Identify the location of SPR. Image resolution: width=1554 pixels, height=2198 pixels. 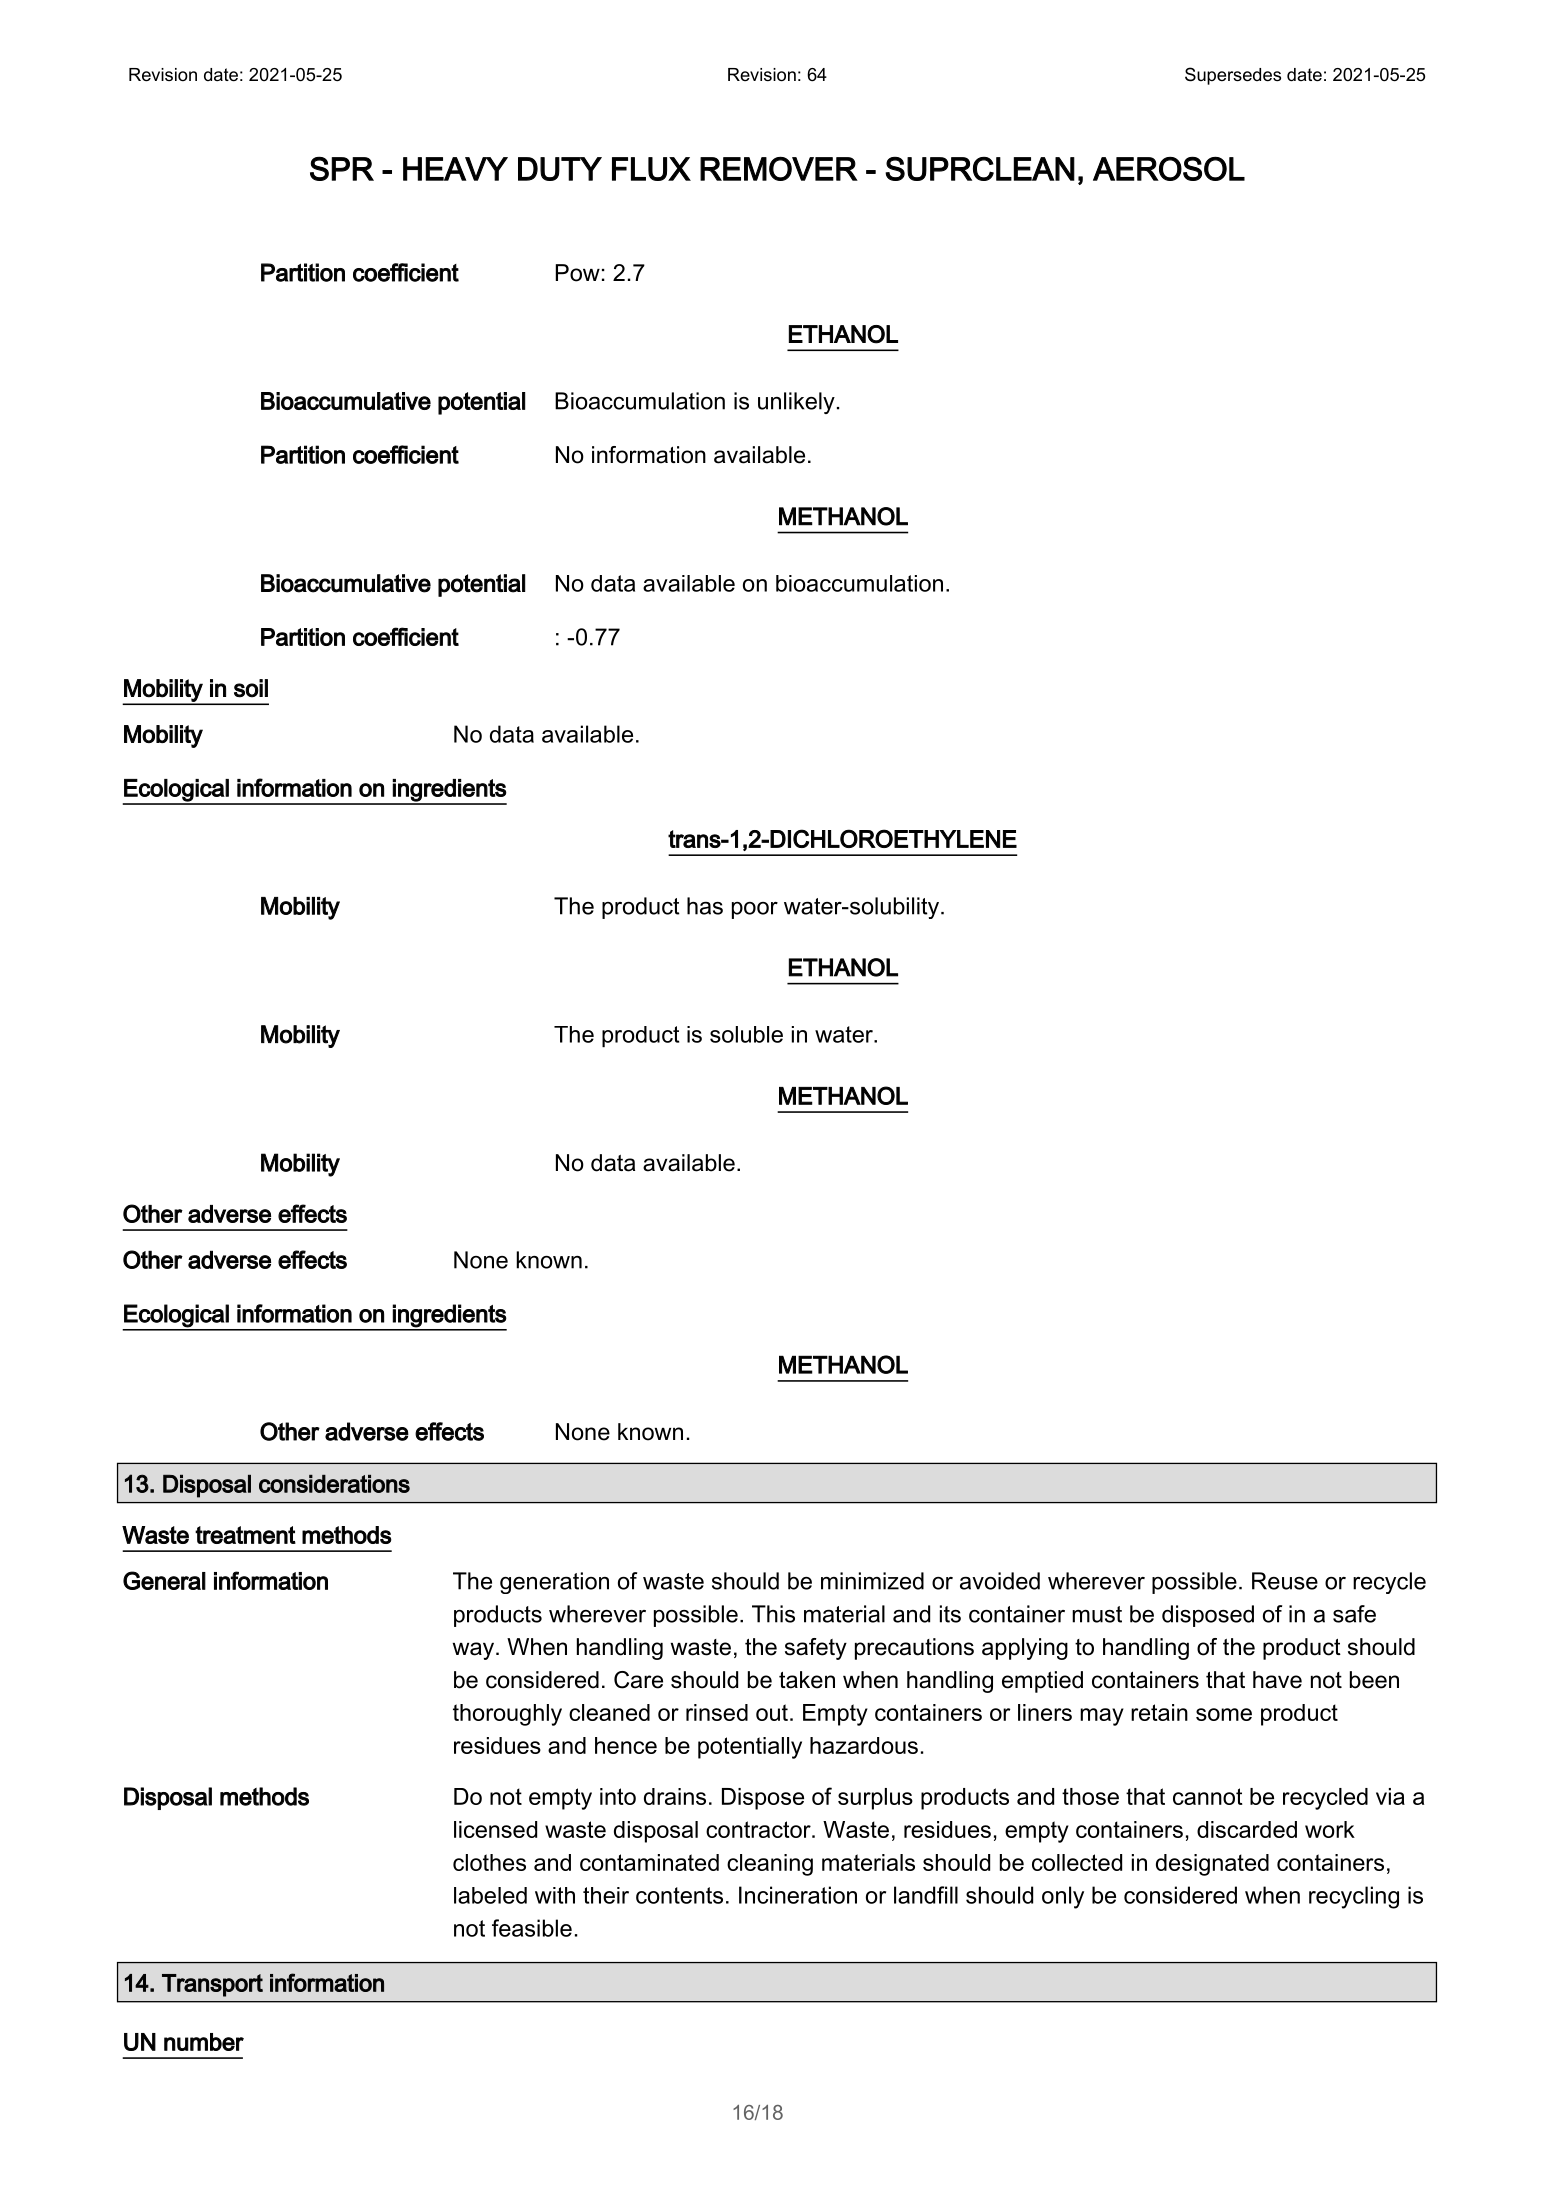
(342, 168).
